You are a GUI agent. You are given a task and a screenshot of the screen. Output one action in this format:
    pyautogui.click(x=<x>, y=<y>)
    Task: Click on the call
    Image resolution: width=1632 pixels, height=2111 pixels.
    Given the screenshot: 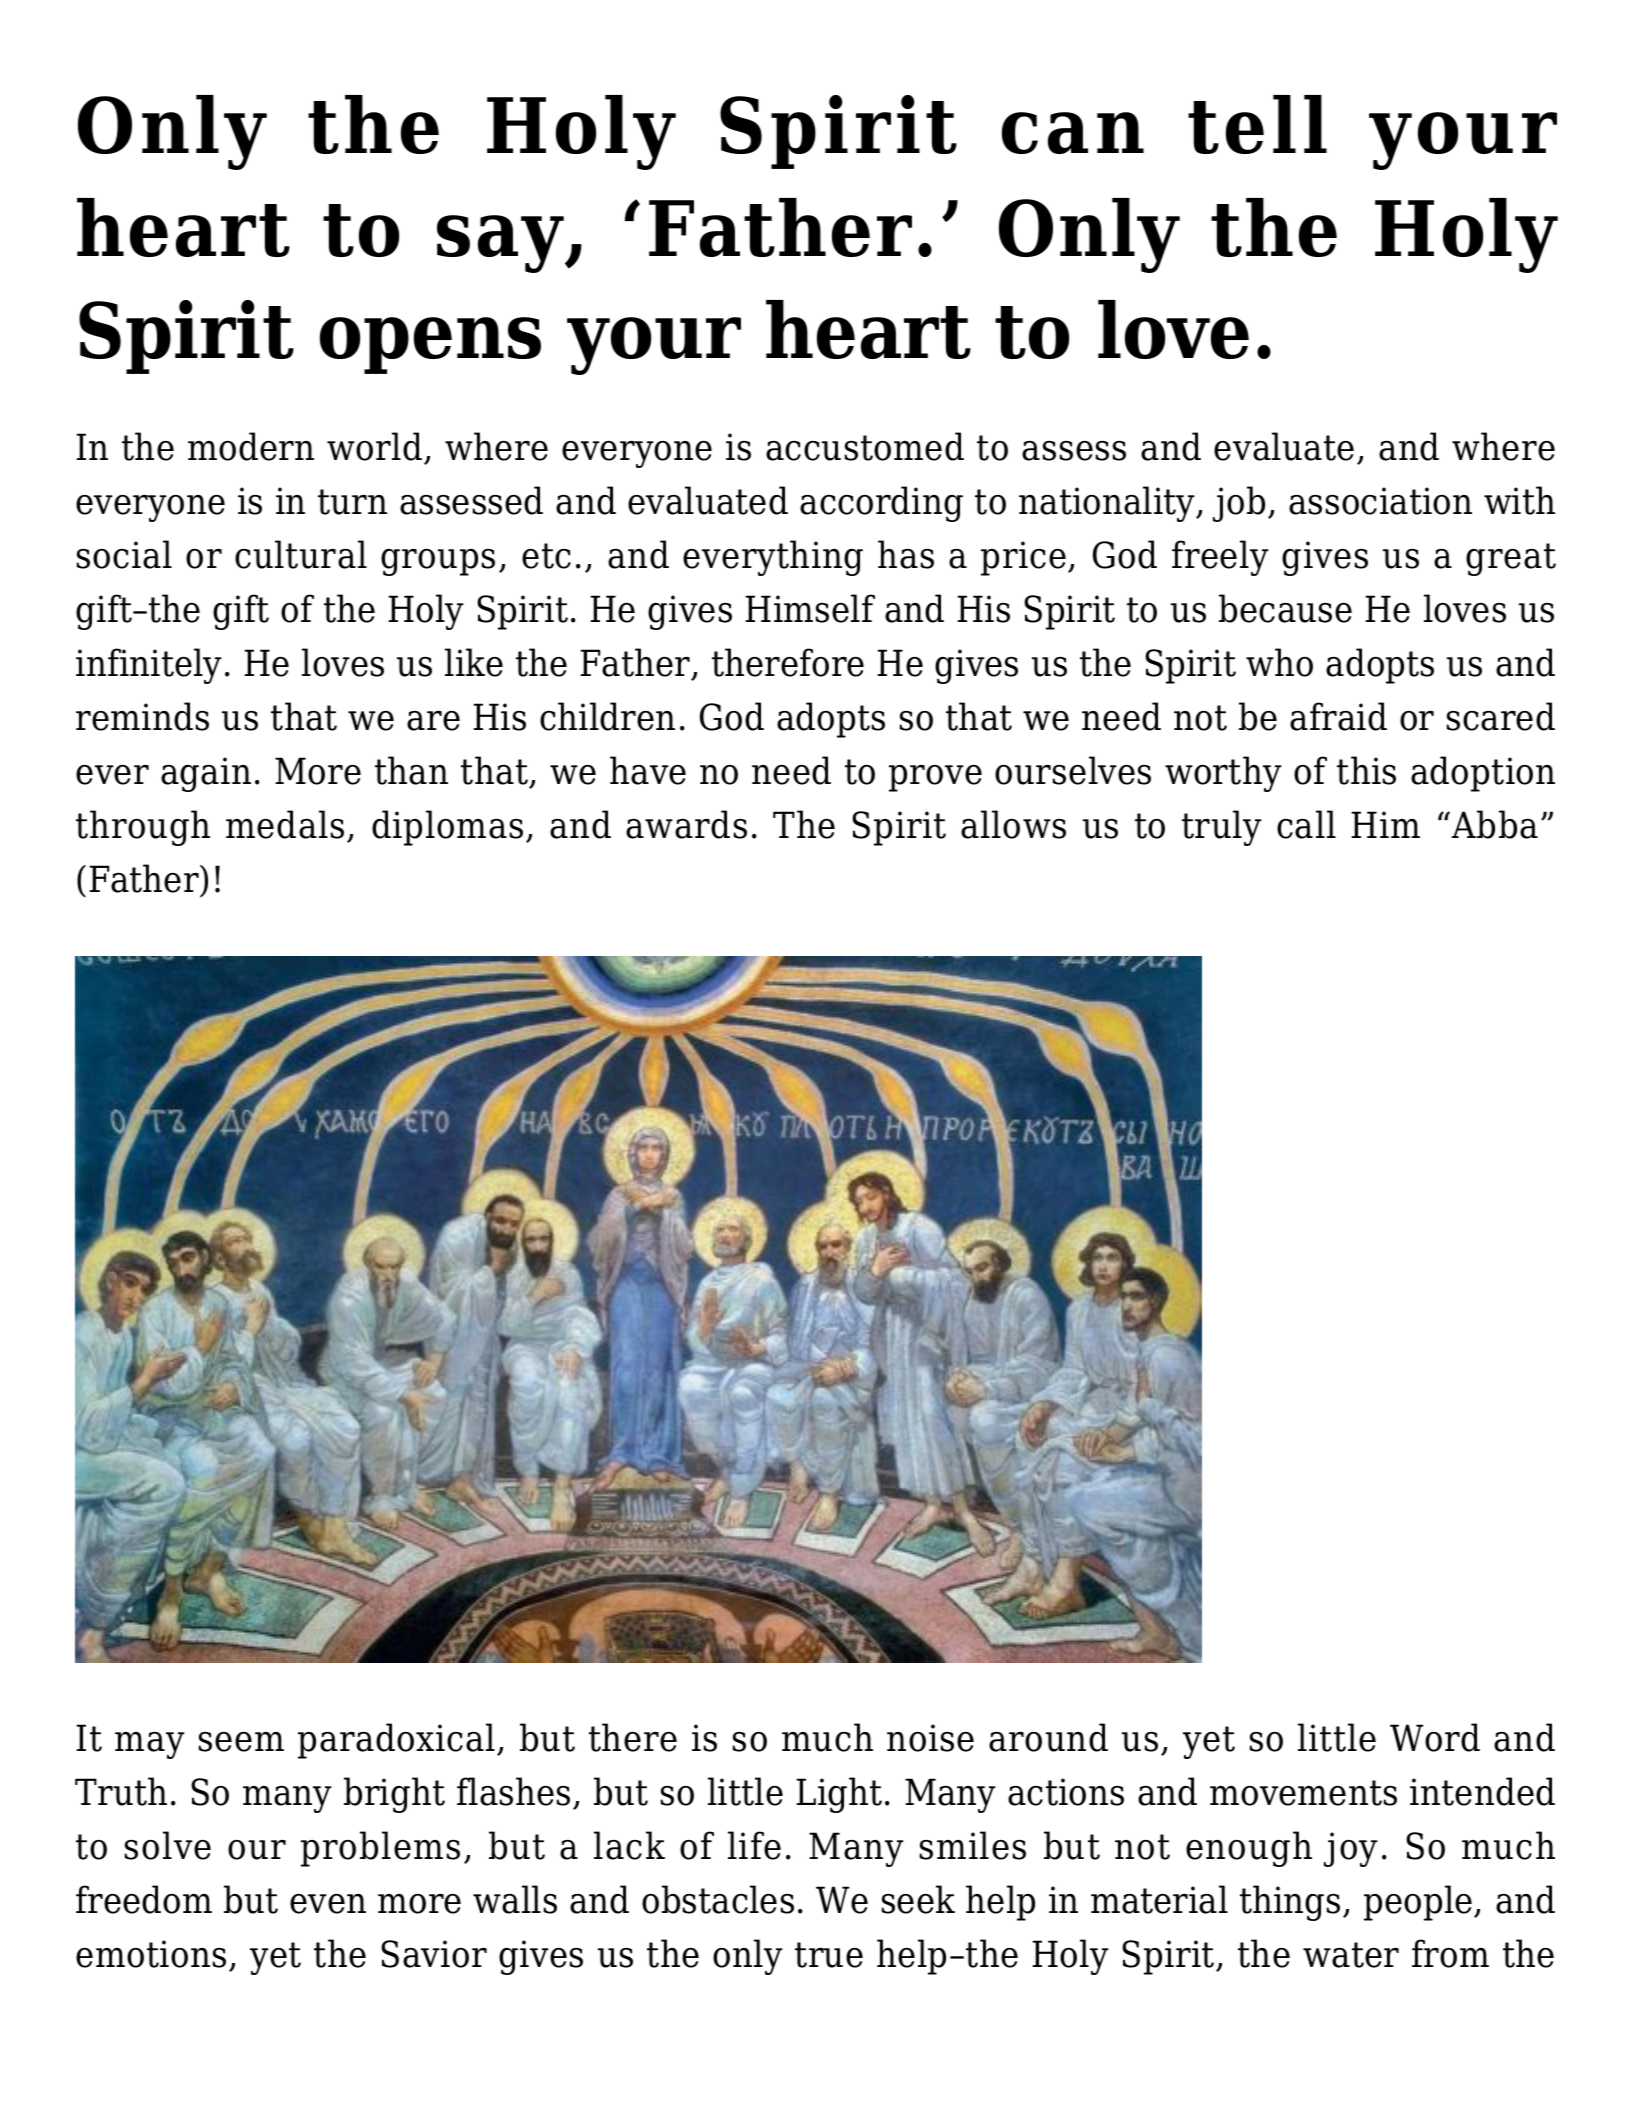 What is the action you would take?
    pyautogui.click(x=1306, y=824)
